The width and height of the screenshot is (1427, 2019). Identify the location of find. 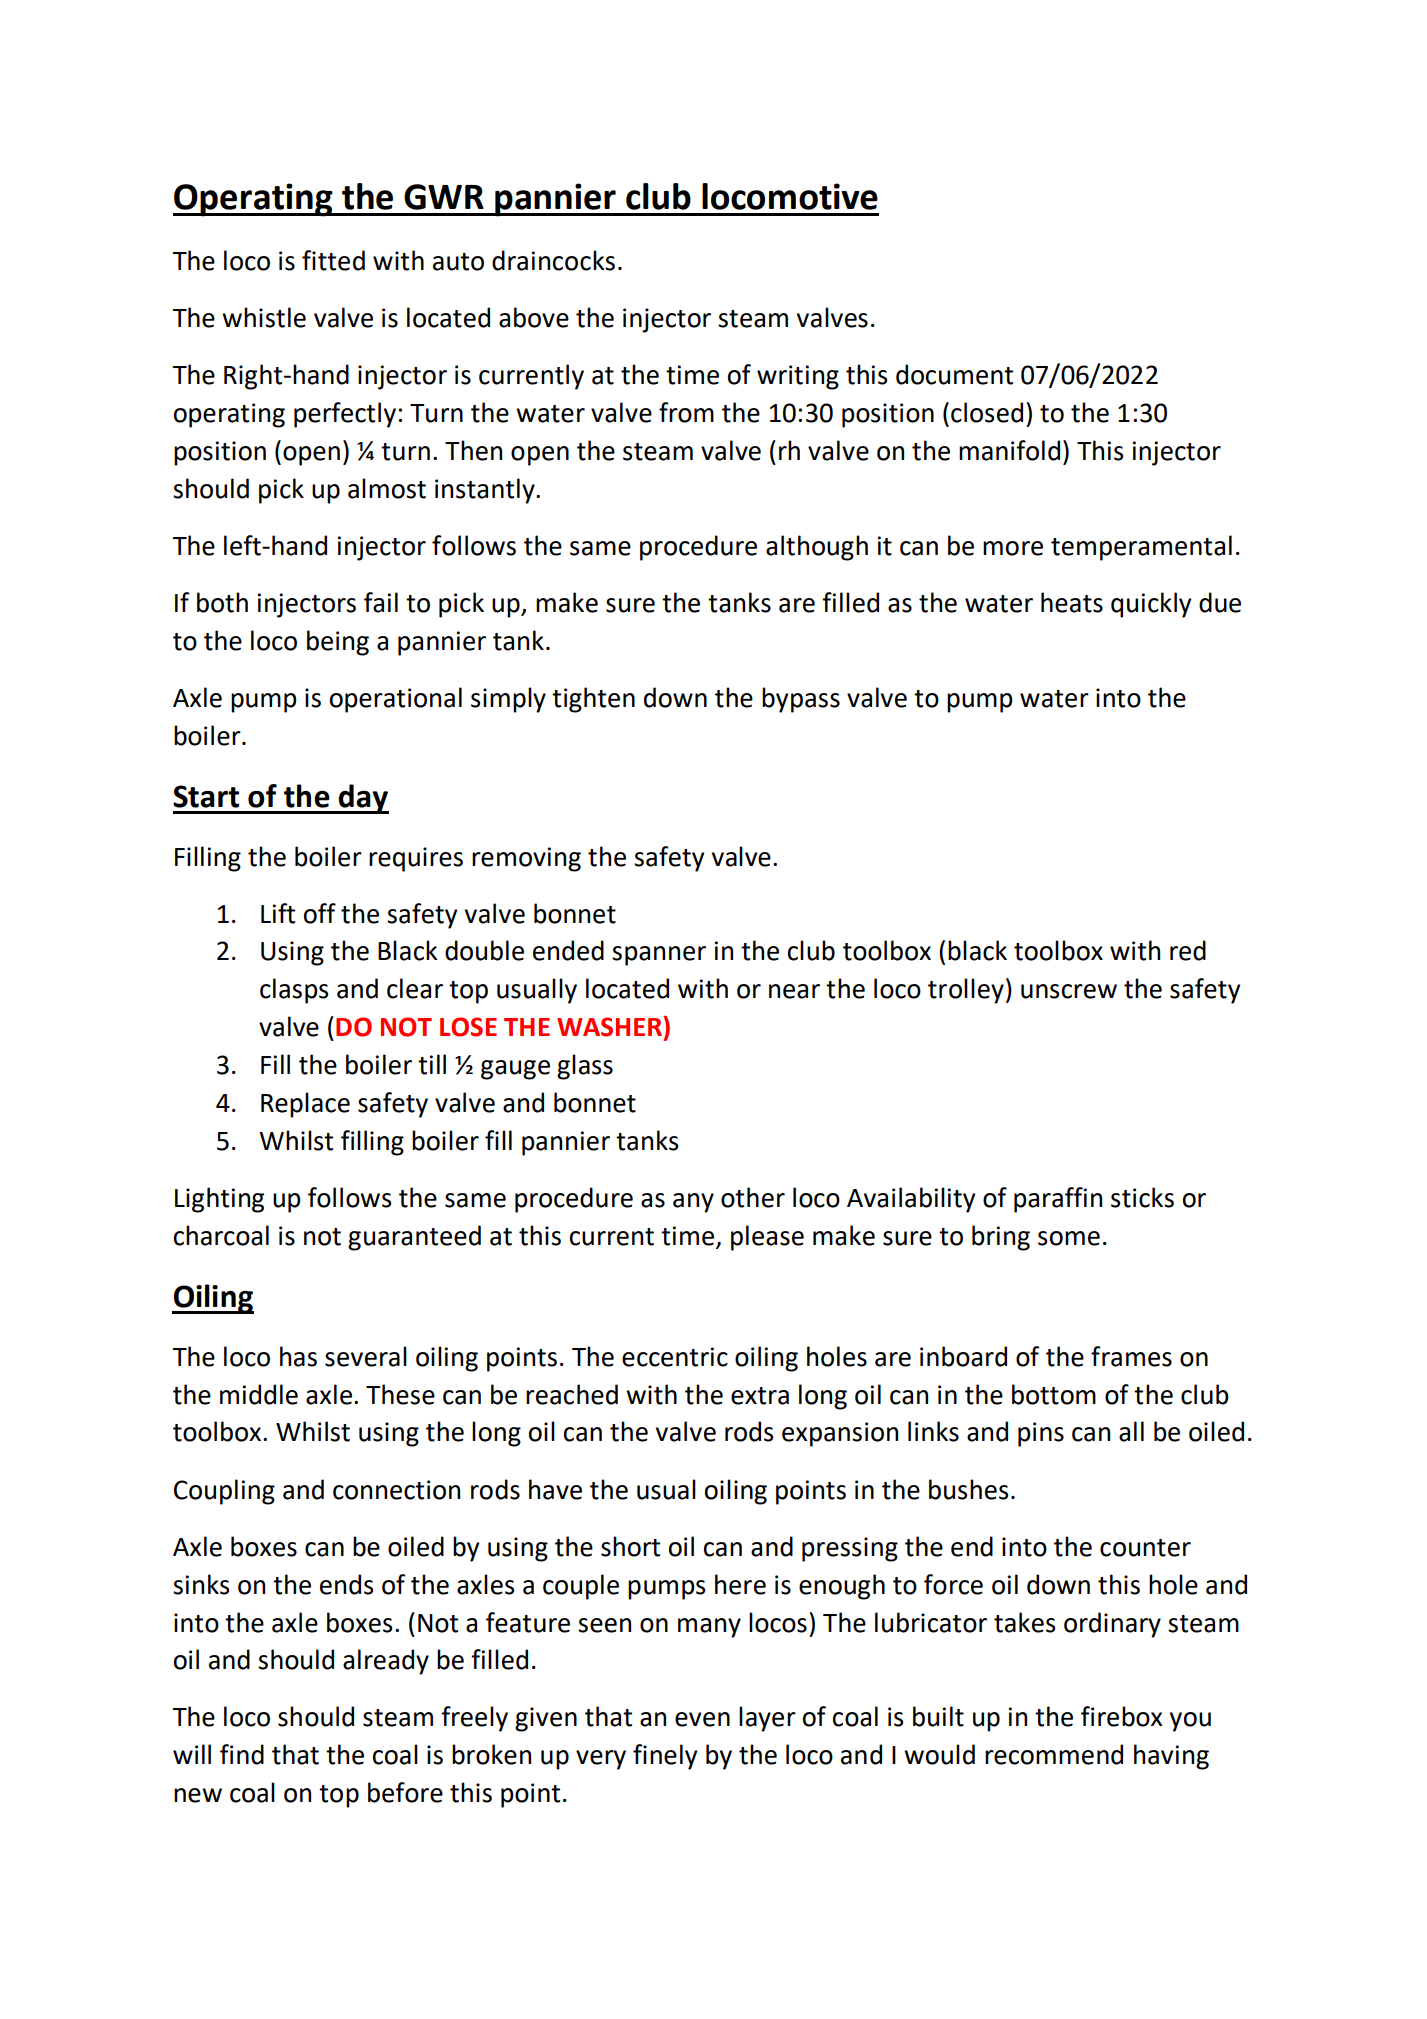
(242, 1754).
